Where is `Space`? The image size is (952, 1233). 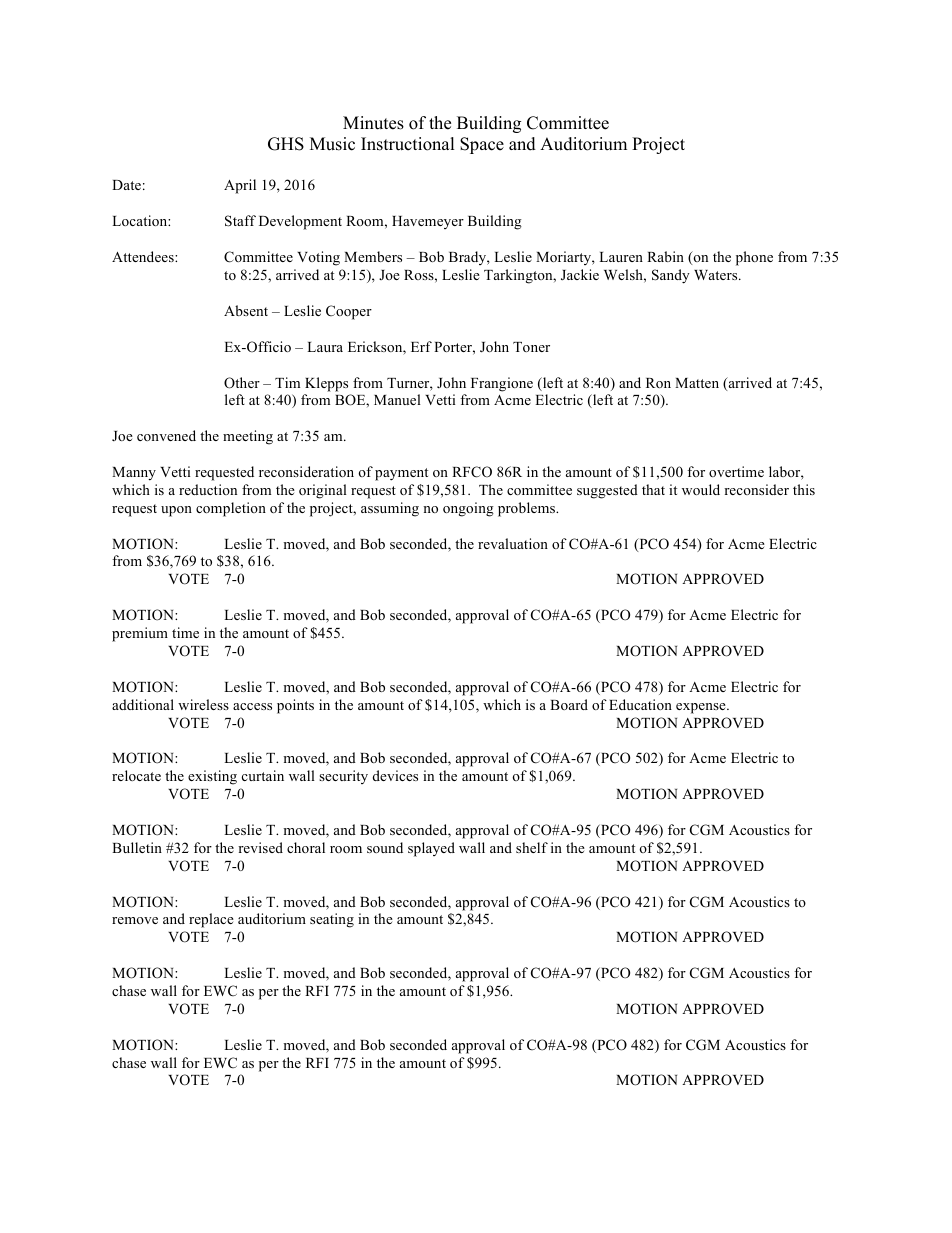 Space is located at coordinates (482, 145).
